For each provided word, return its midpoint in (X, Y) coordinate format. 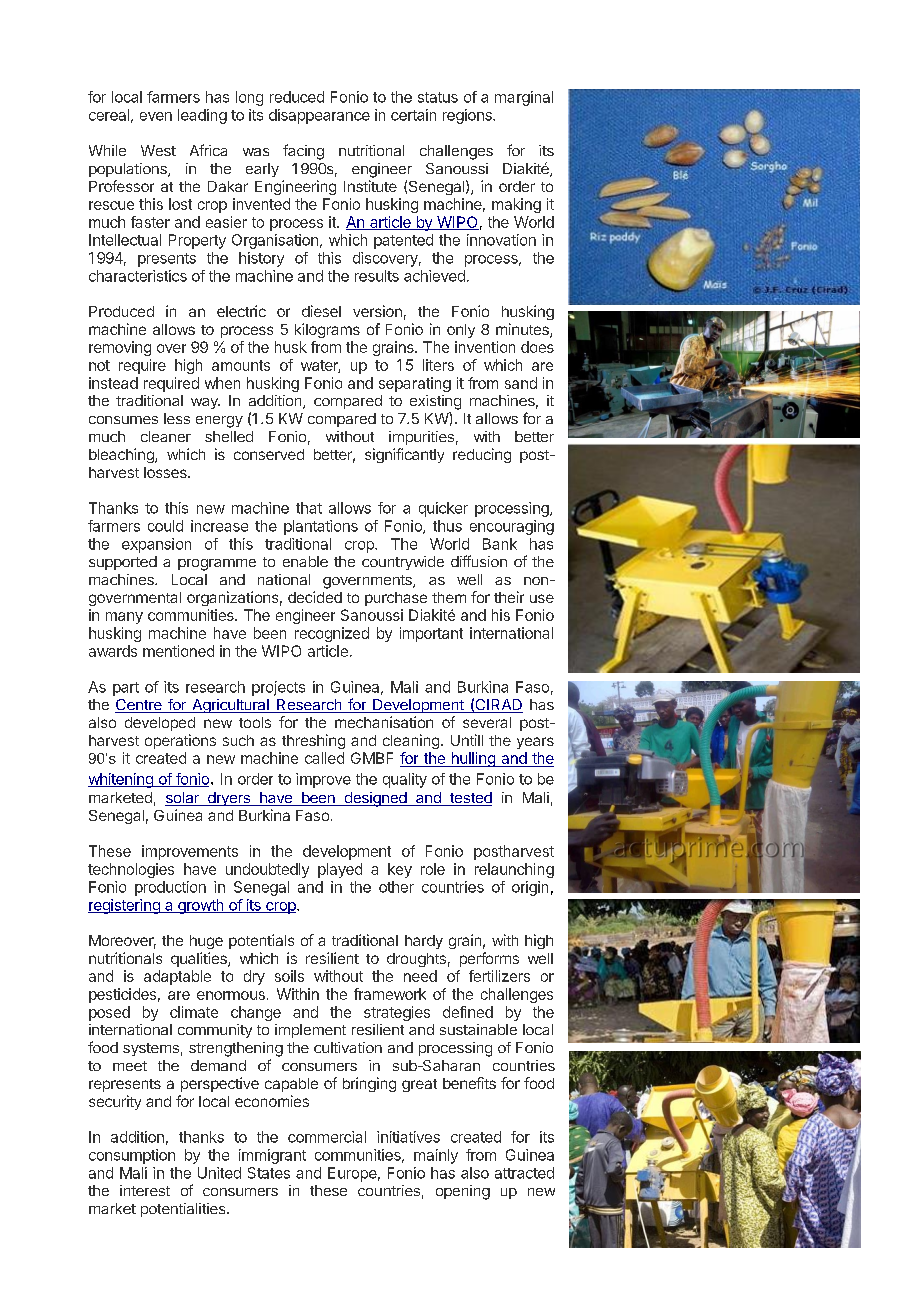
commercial (327, 1137)
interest (145, 1190)
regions (468, 116)
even (156, 116)
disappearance (319, 116)
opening (463, 1192)
